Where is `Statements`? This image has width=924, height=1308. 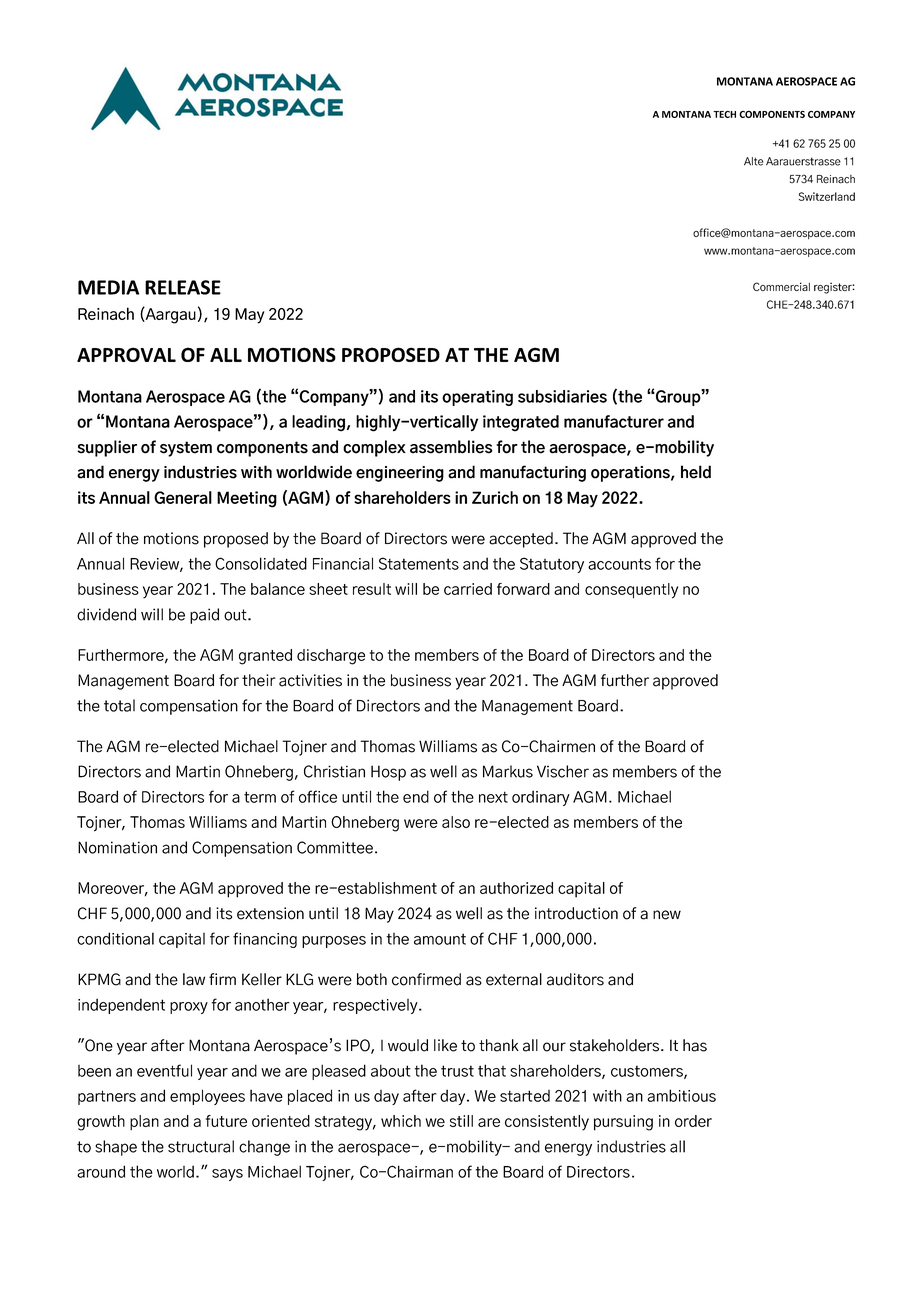
Statements is located at coordinates (419, 563).
